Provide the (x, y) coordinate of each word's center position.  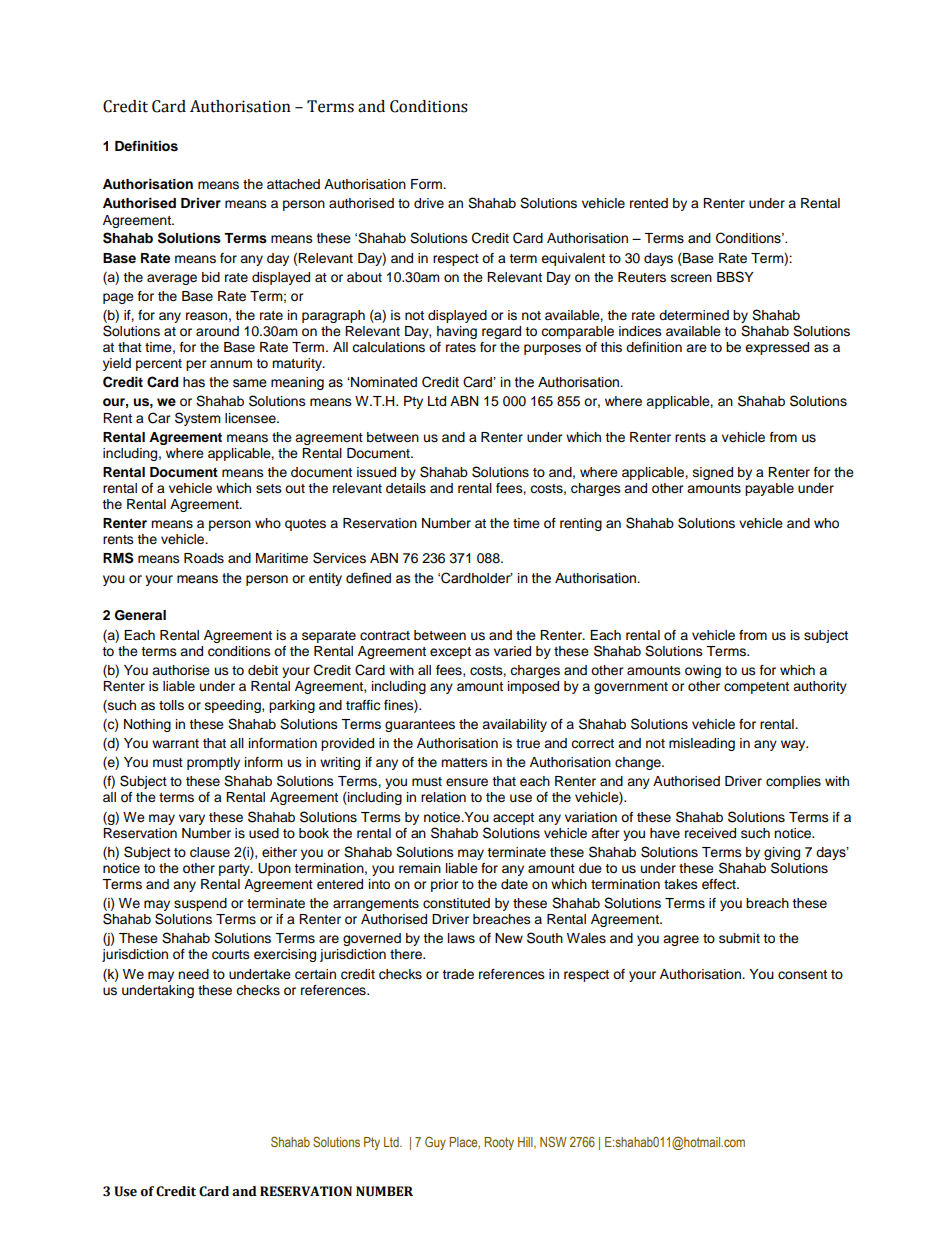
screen (691, 278)
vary (192, 819)
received (710, 833)
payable (769, 489)
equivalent (573, 259)
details (406, 488)
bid (211, 277)
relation (443, 797)
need (193, 974)
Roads (204, 558)
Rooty (499, 1143)
